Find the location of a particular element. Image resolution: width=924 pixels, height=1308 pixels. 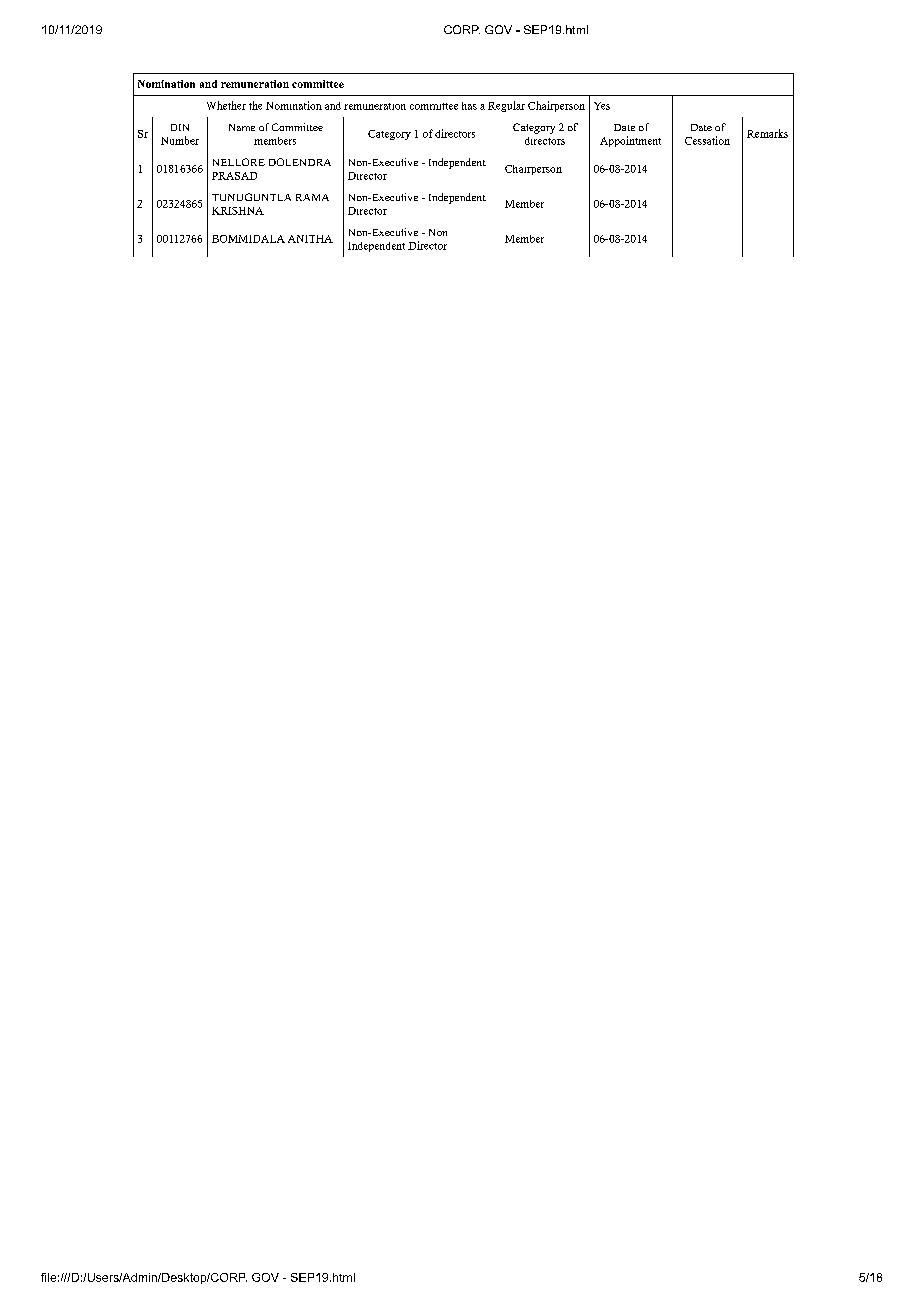

PRASAD is located at coordinates (234, 176).
